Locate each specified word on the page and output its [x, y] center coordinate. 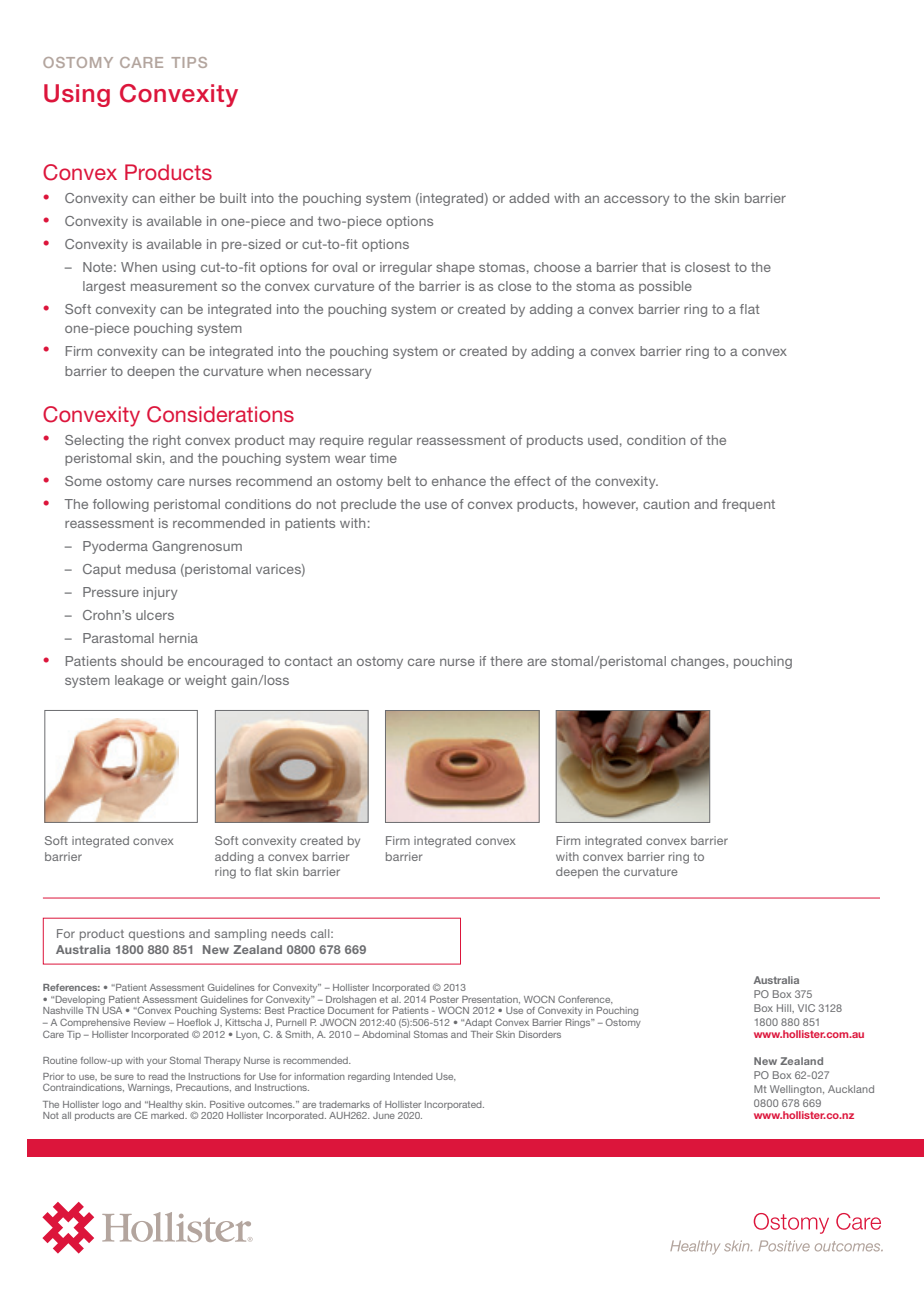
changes [699, 662]
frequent [748, 505]
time [383, 458]
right [167, 441]
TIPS [189, 62]
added [529, 198]
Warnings [150, 1088]
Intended [413, 1076]
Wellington [797, 1090]
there [506, 661]
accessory [637, 200]
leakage [139, 681]
